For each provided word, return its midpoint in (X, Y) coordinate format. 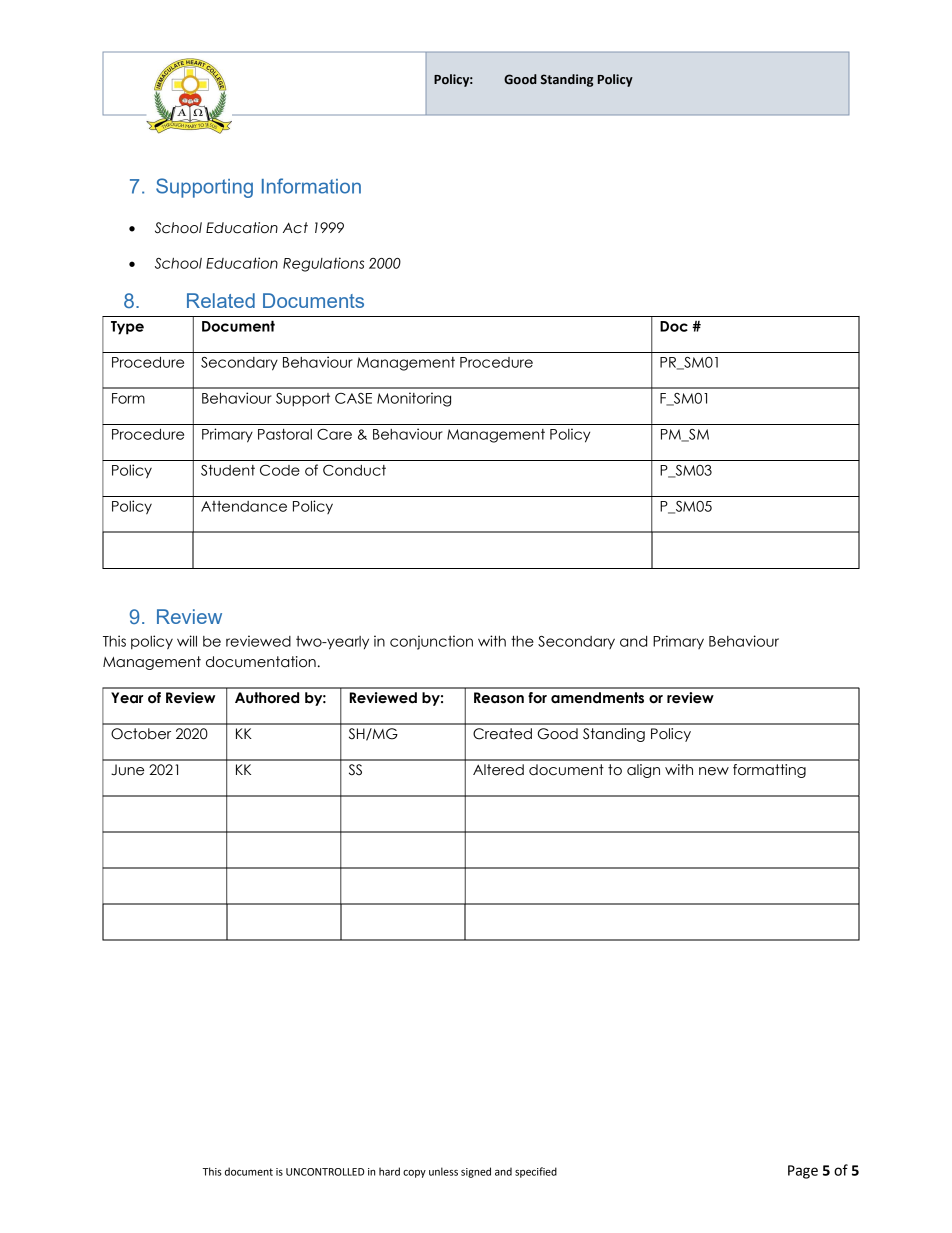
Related (221, 300)
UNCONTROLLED (325, 1172)
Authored (267, 698)
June (127, 770)
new (714, 771)
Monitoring (414, 399)
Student (228, 470)
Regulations (323, 264)
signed (476, 1172)
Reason (499, 698)
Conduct (354, 470)
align (643, 771)
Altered (498, 770)
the (522, 641)
